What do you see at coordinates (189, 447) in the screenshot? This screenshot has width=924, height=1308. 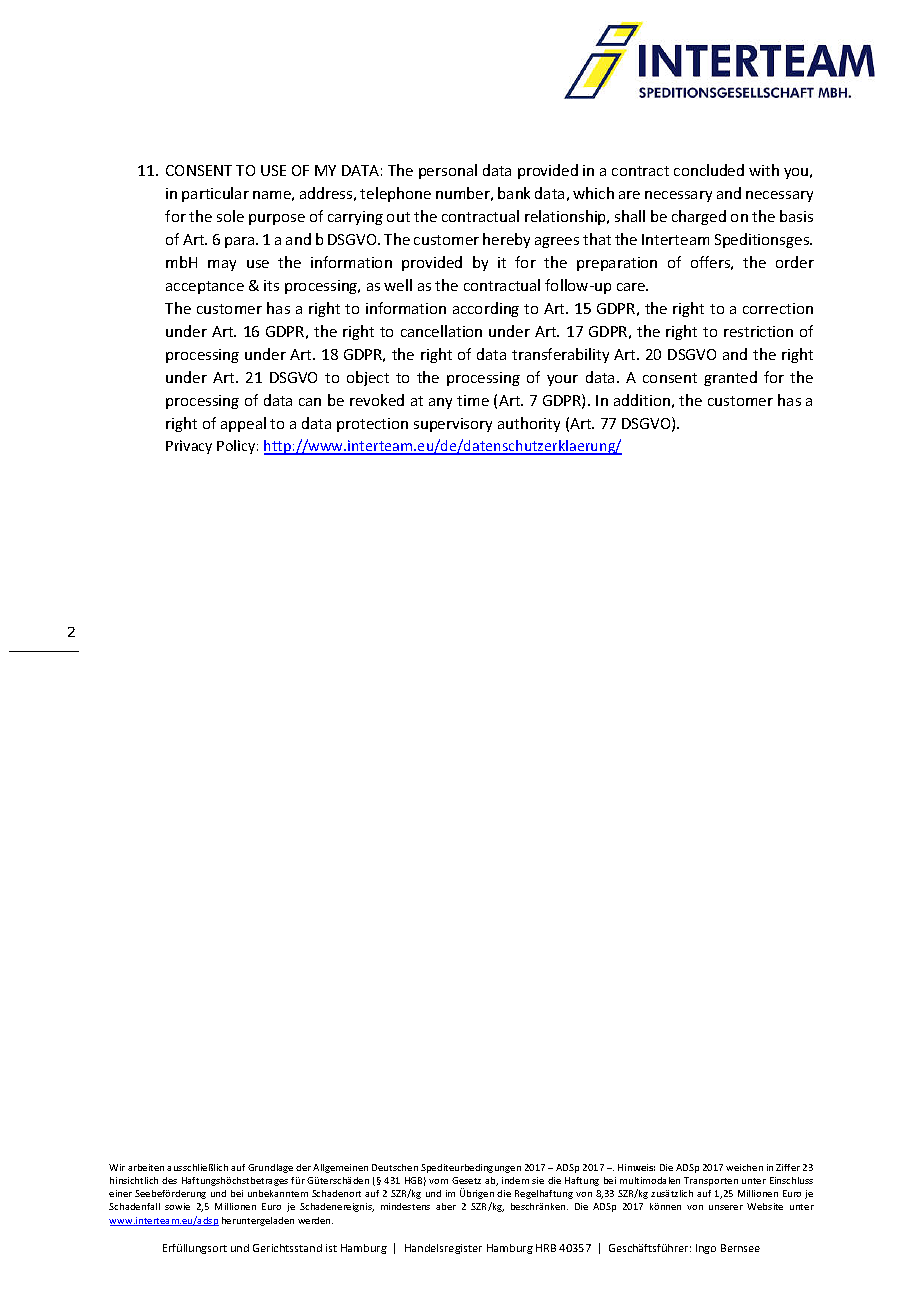 I see `Privacy` at bounding box center [189, 447].
